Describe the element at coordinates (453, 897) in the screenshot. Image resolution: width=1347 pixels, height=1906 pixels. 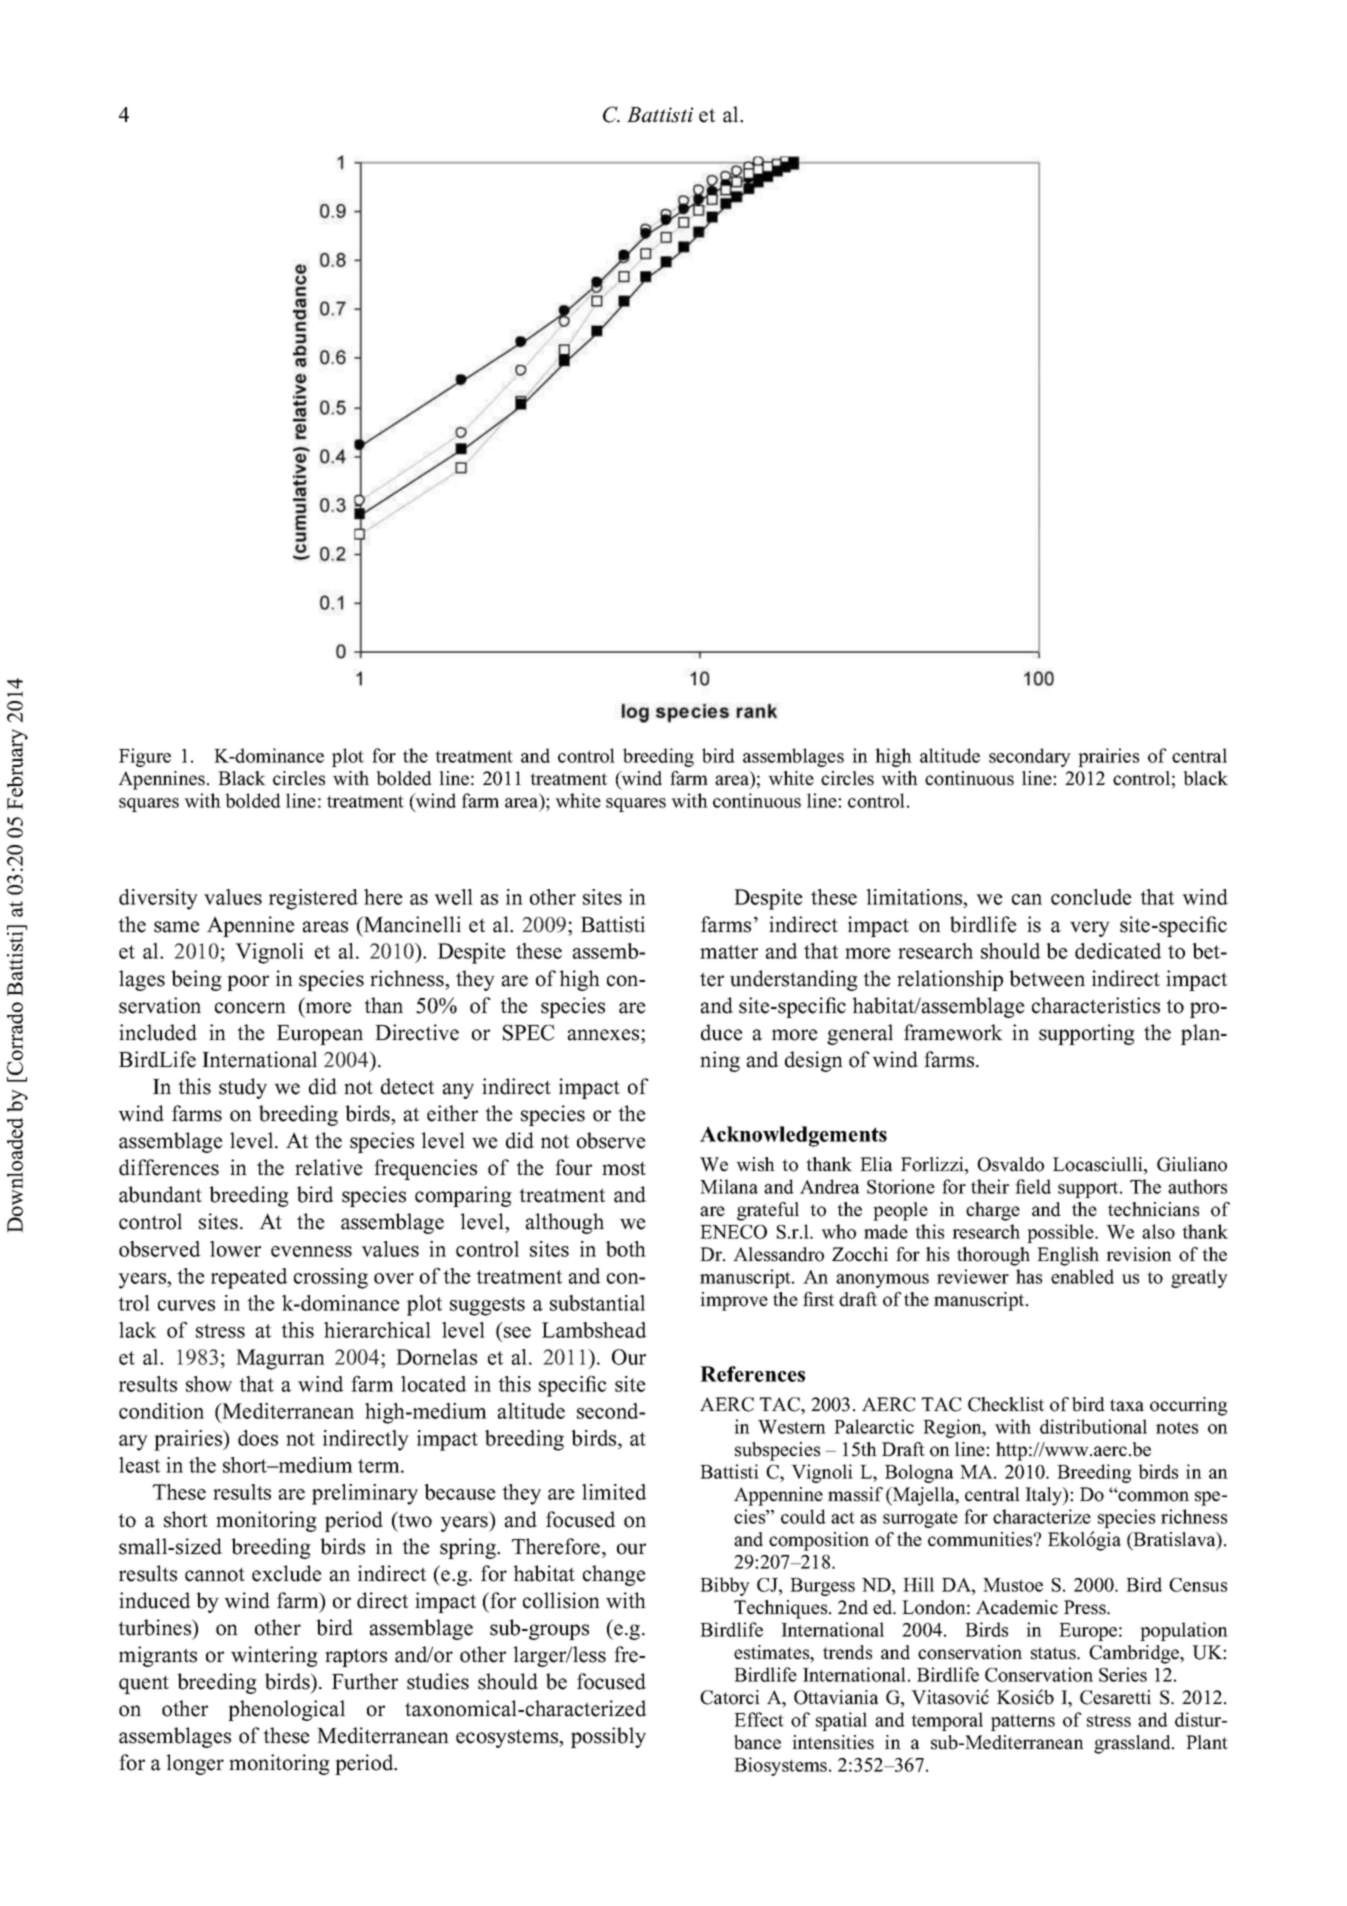
I see `well` at that location.
